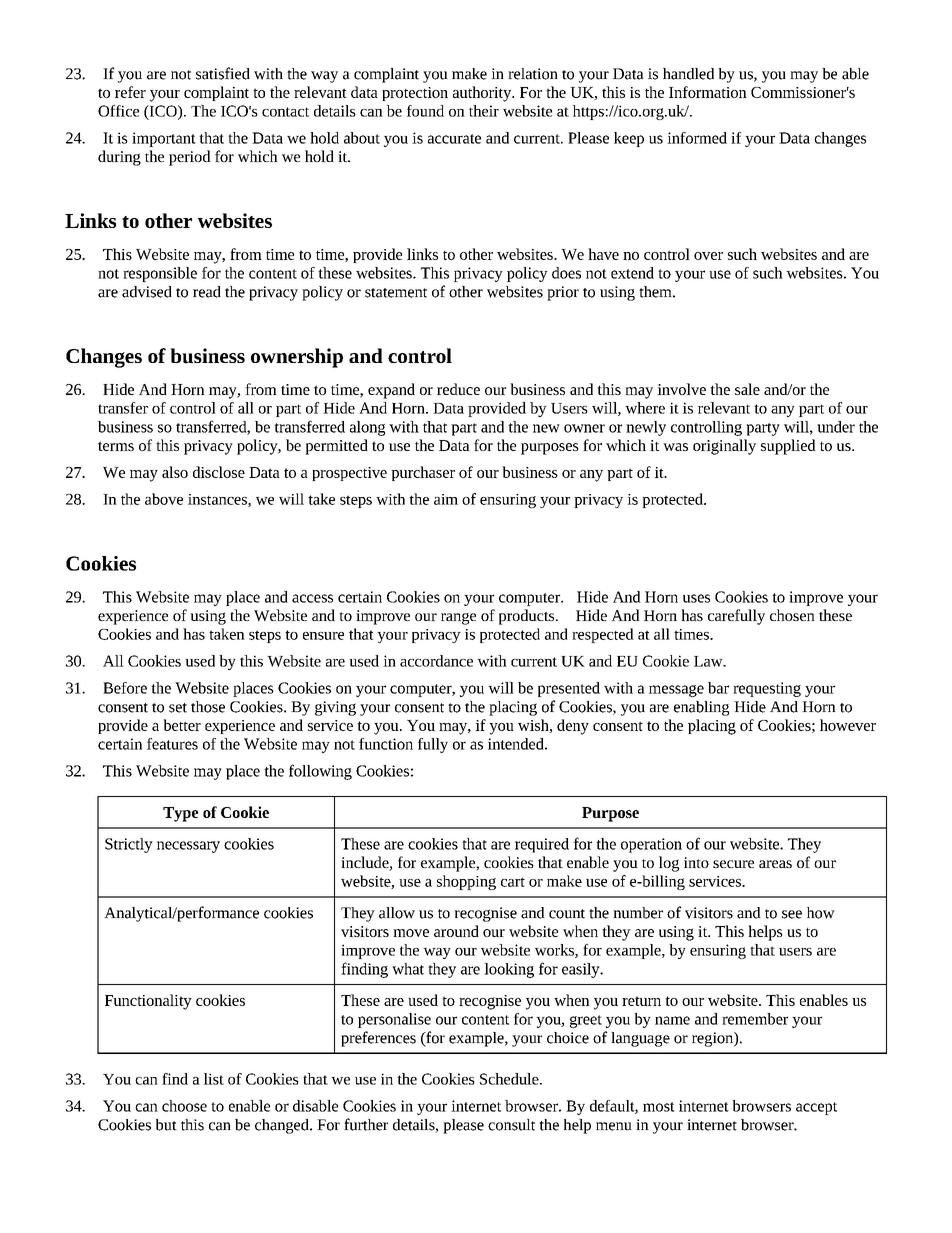 The image size is (952, 1233). Describe the element at coordinates (792, 914) in the document. I see `see` at that location.
